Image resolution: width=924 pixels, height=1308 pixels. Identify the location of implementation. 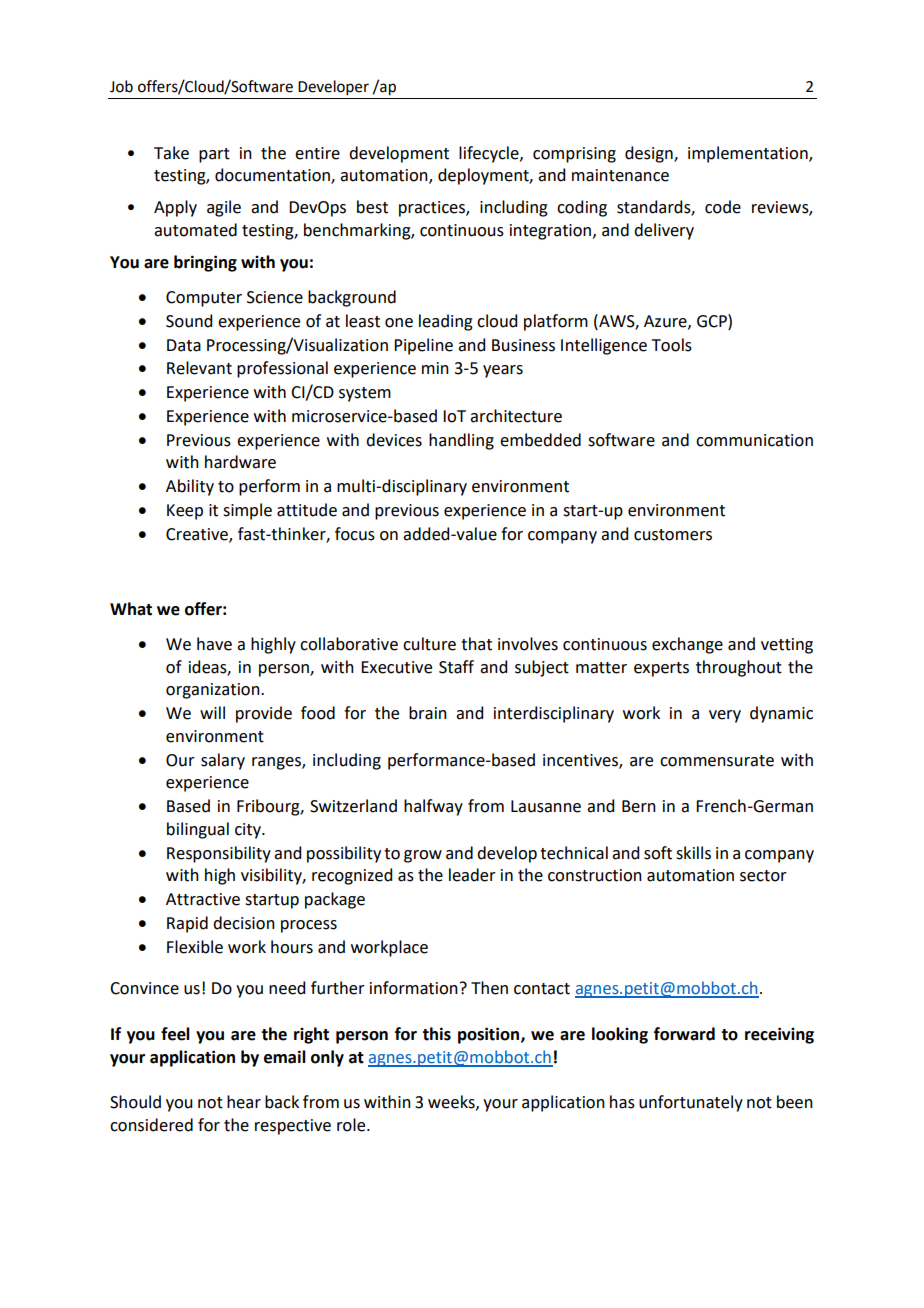
(749, 154).
